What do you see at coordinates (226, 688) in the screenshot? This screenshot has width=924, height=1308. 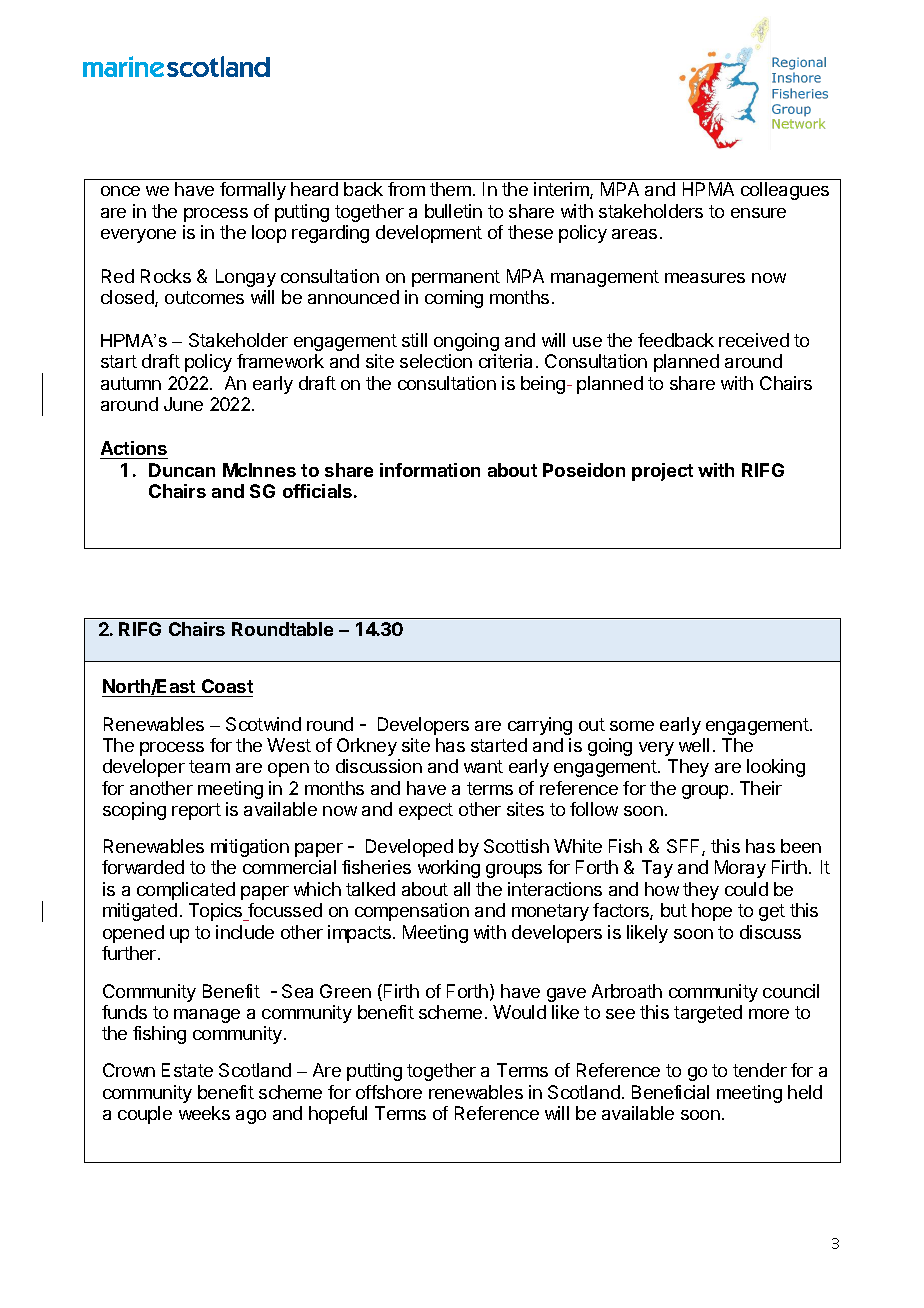 I see `Coast` at bounding box center [226, 688].
